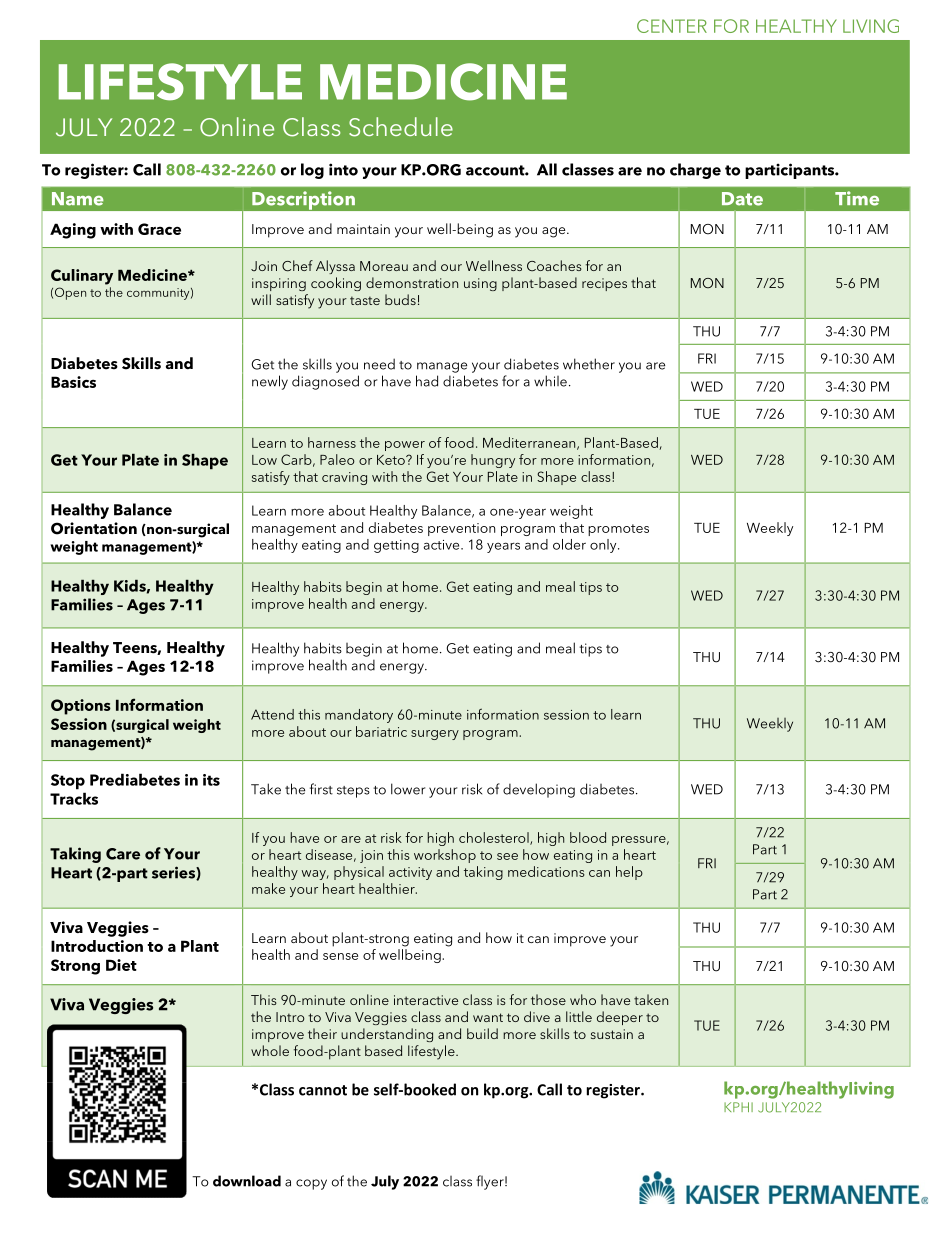  Describe the element at coordinates (618, 530) in the screenshot. I see `promotes` at that location.
